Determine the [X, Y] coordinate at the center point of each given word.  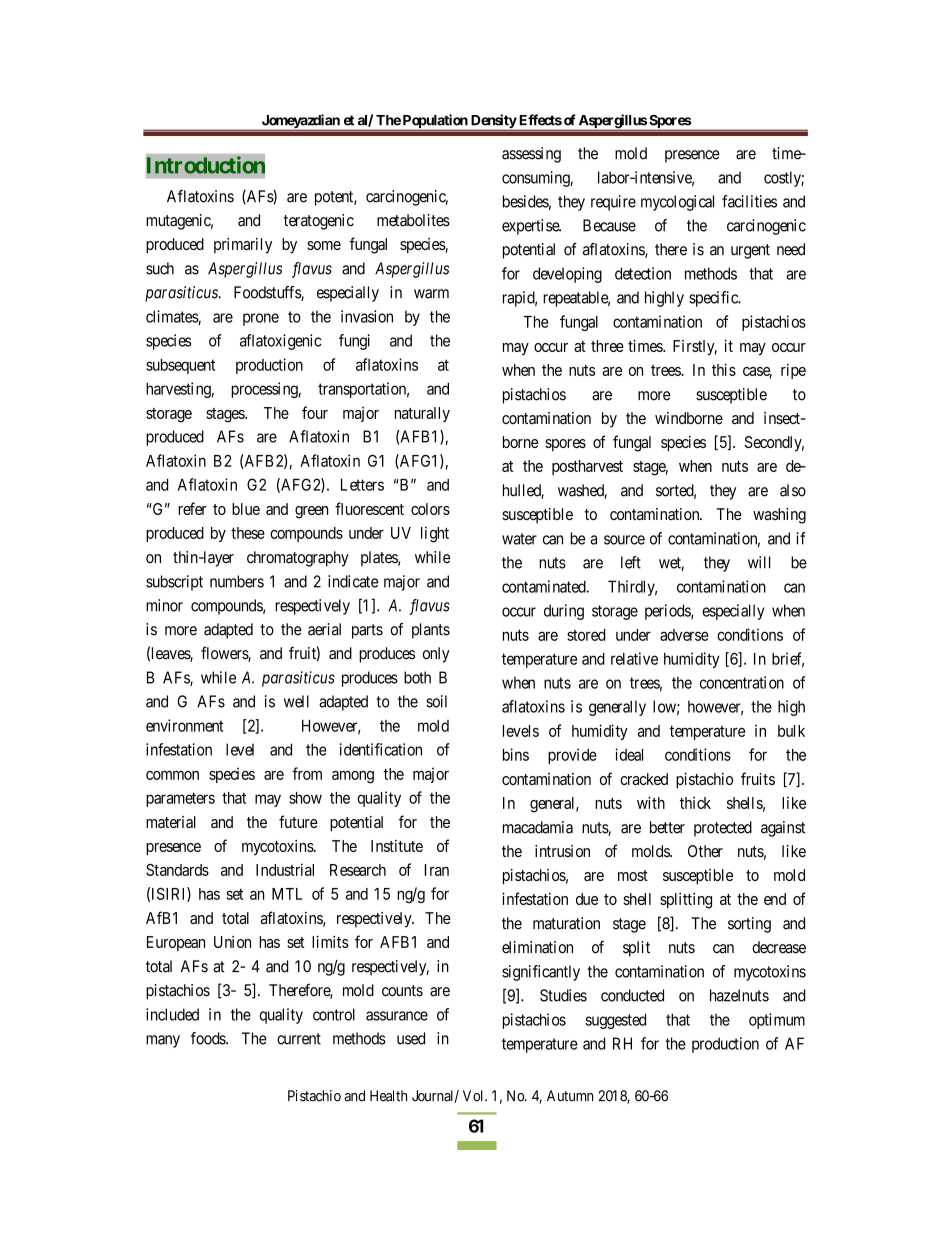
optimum [777, 1021]
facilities [749, 201]
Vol [474, 1096]
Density [493, 122]
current [299, 1039]
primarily [243, 246]
